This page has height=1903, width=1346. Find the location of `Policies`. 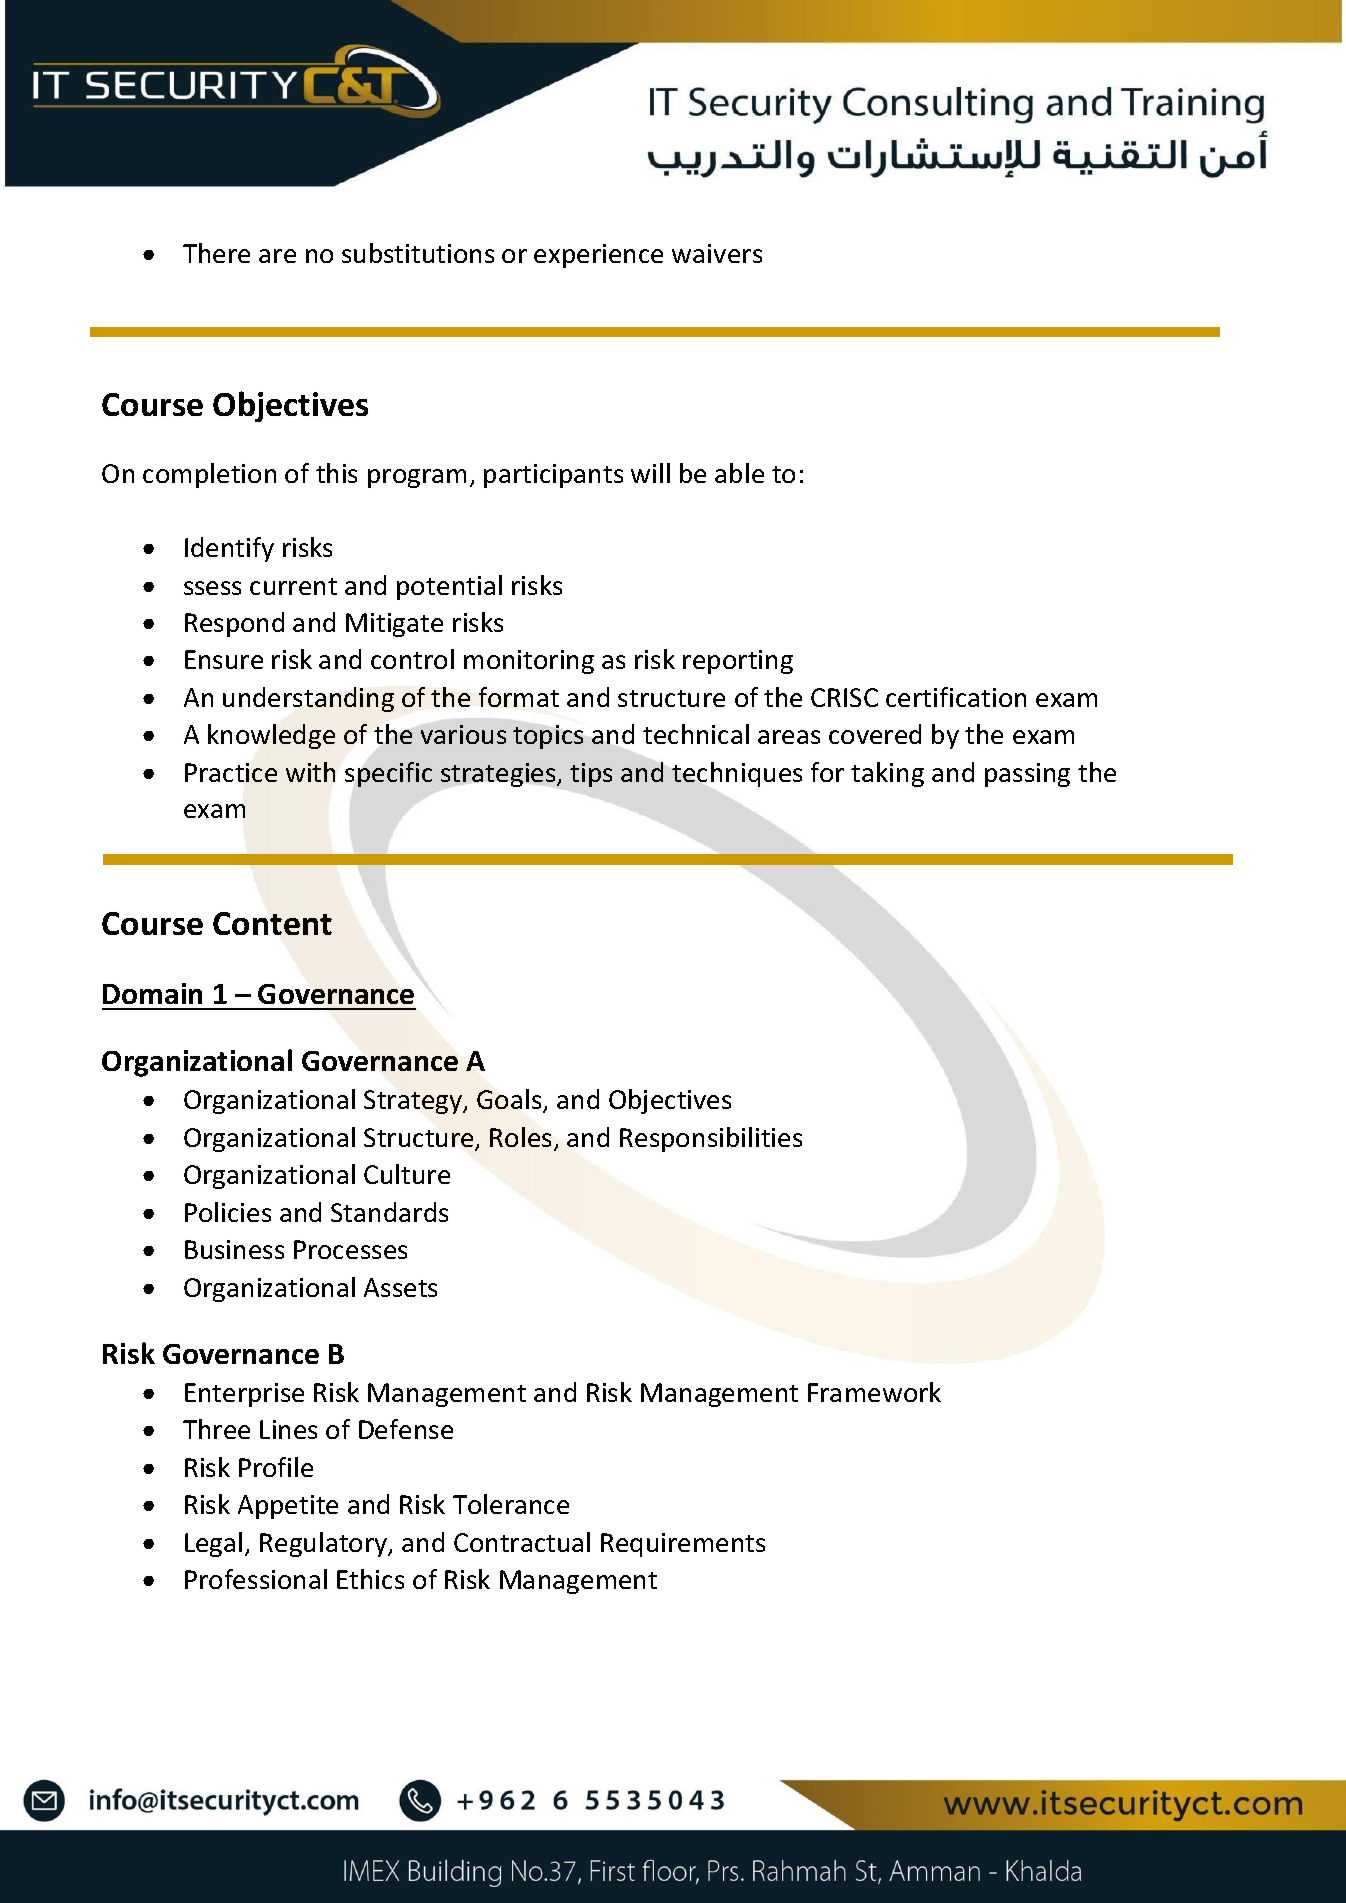

Policies is located at coordinates (228, 1212).
